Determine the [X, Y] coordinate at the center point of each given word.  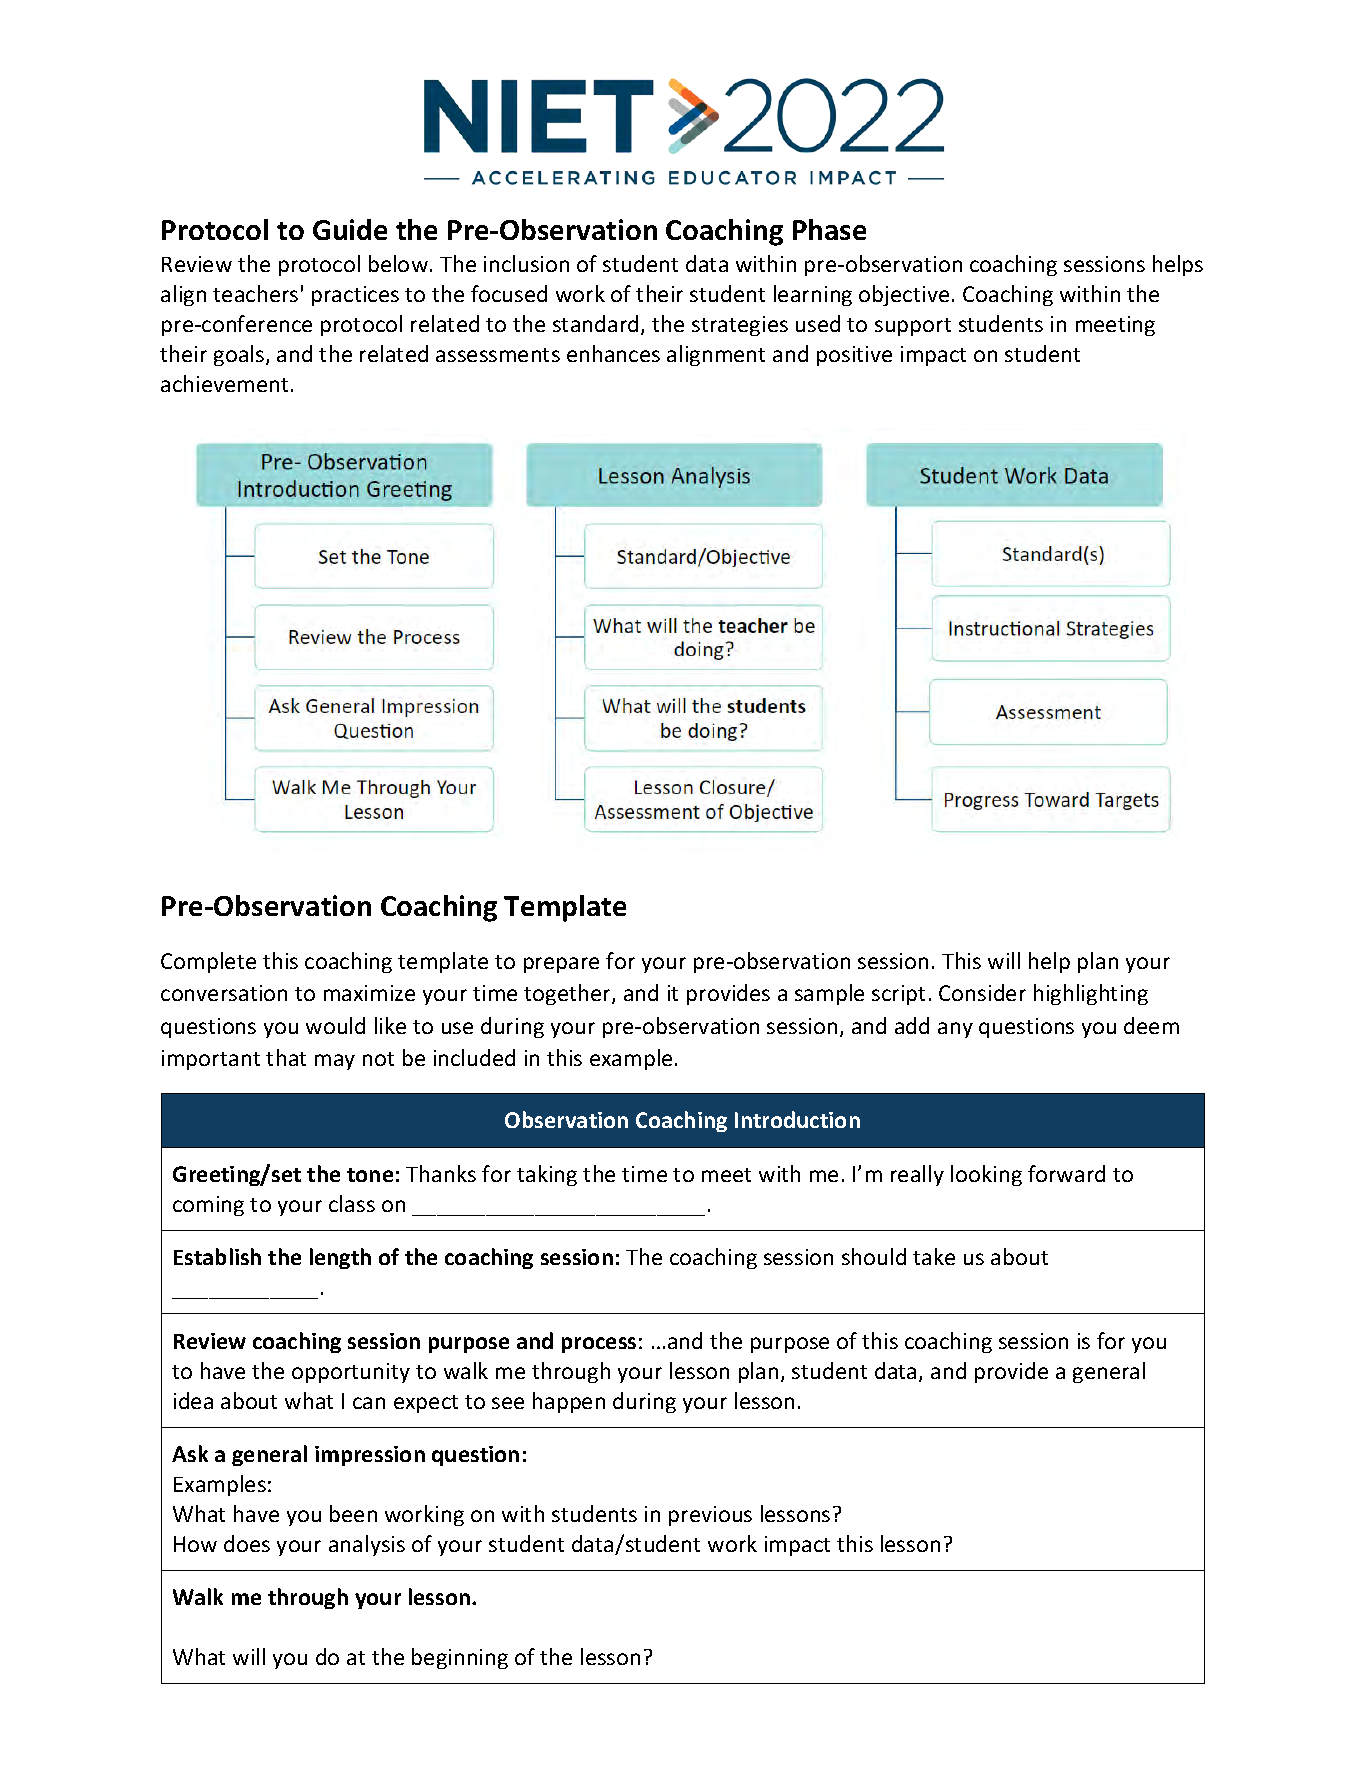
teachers [255, 293]
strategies [740, 326]
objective [904, 295]
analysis [367, 1545]
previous [710, 1516]
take [934, 1256]
